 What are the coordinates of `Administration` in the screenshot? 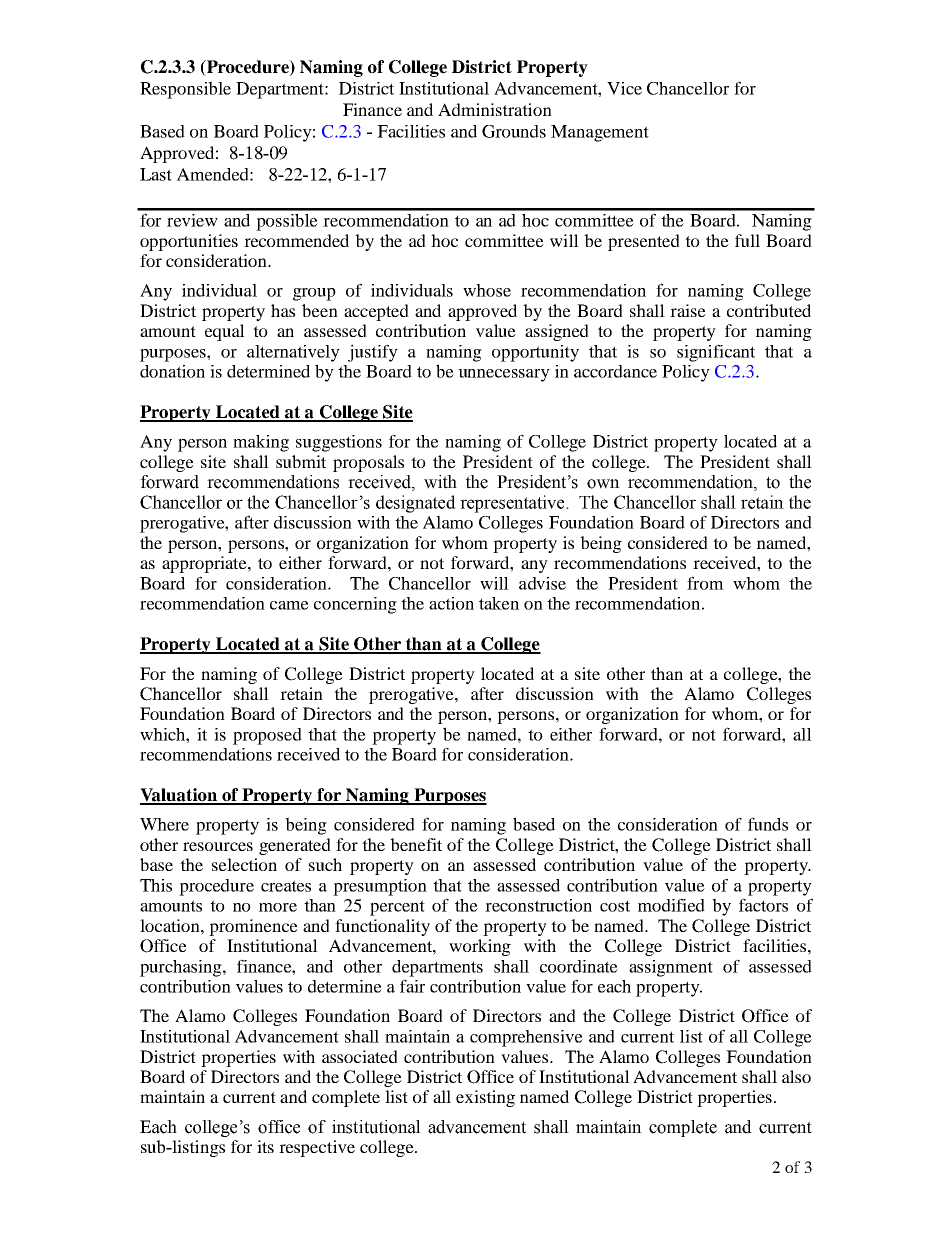 It's located at (495, 109).
